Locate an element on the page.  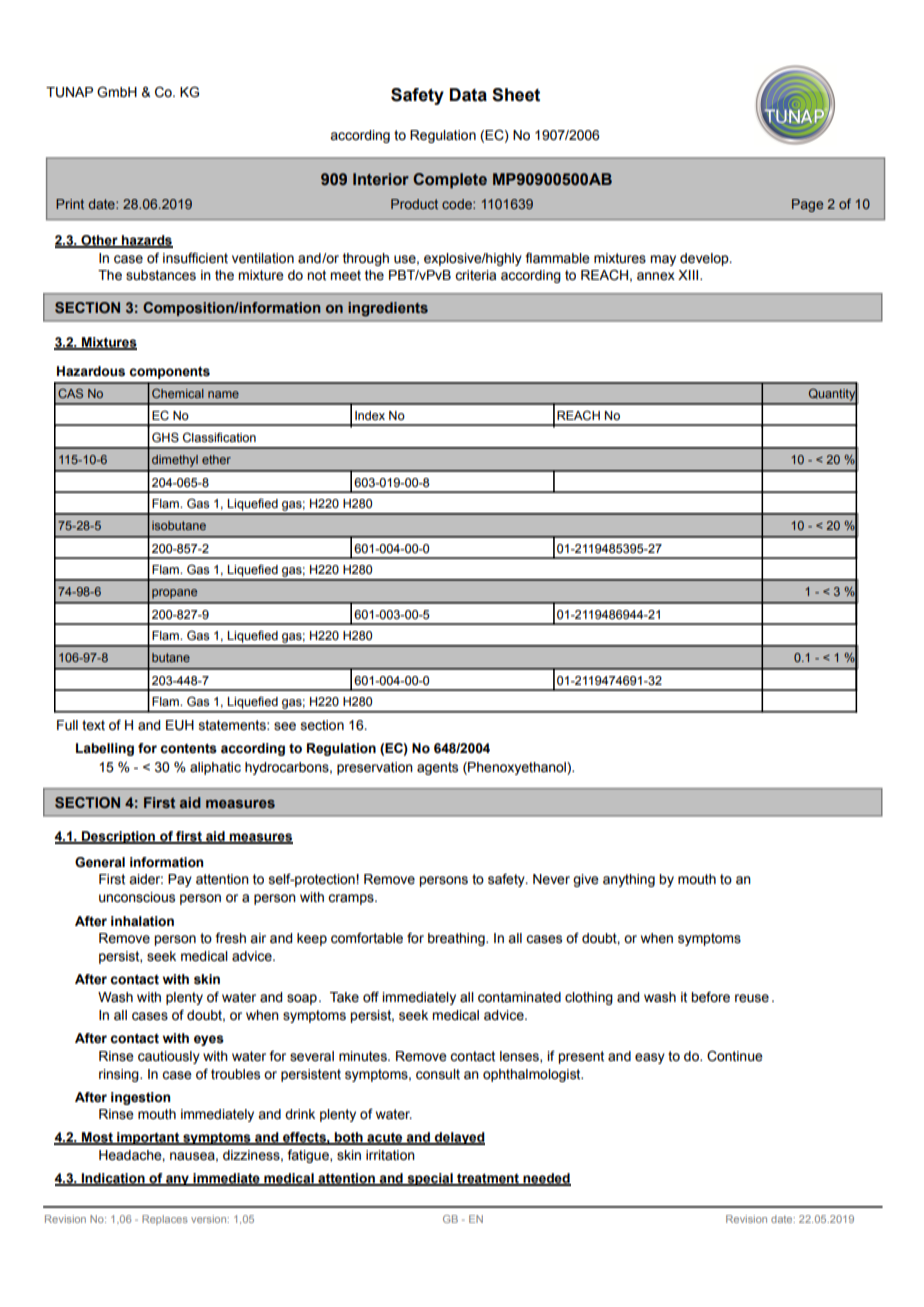
Data is located at coordinates (468, 95).
